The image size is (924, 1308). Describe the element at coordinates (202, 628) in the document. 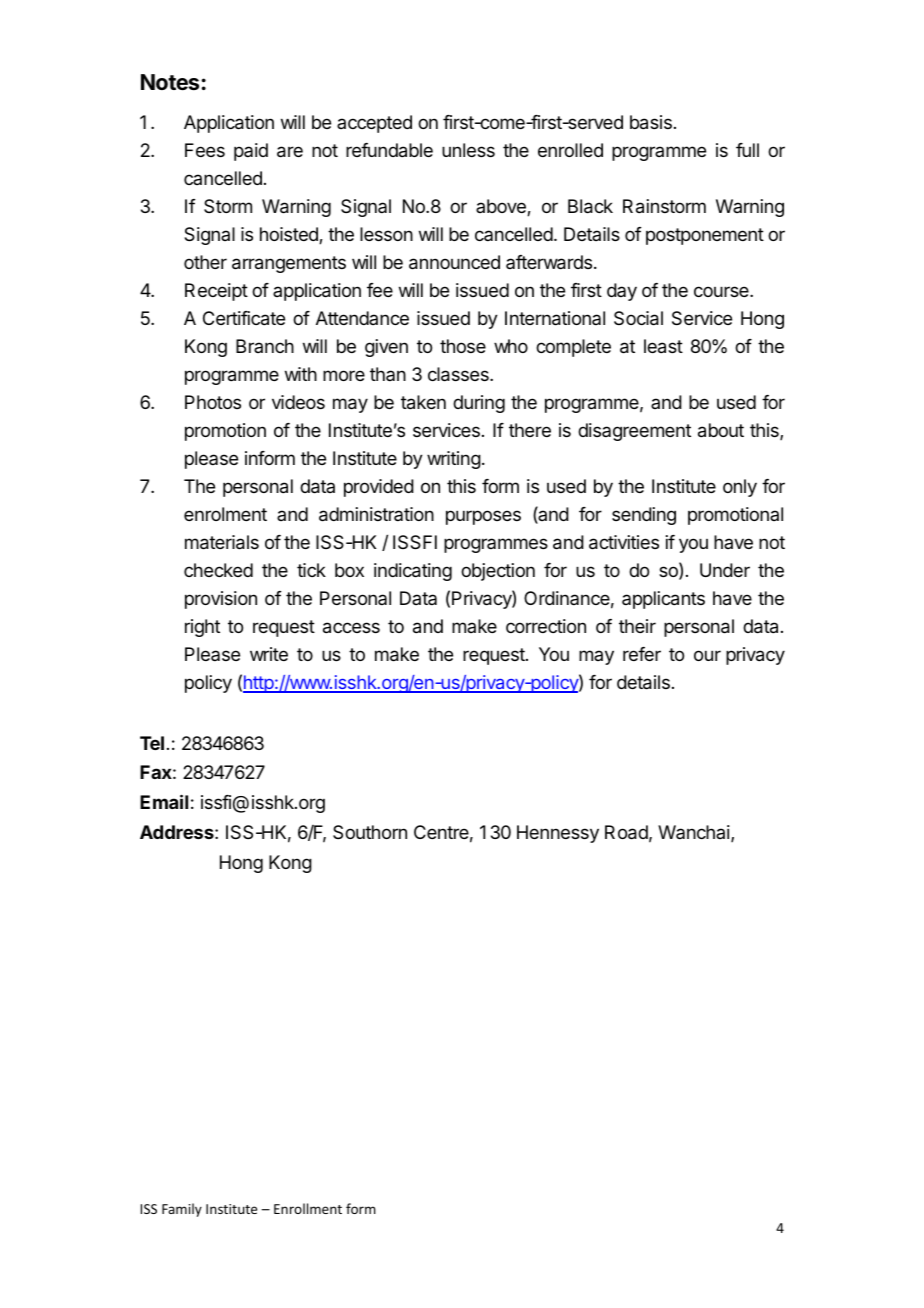

I see `right` at that location.
